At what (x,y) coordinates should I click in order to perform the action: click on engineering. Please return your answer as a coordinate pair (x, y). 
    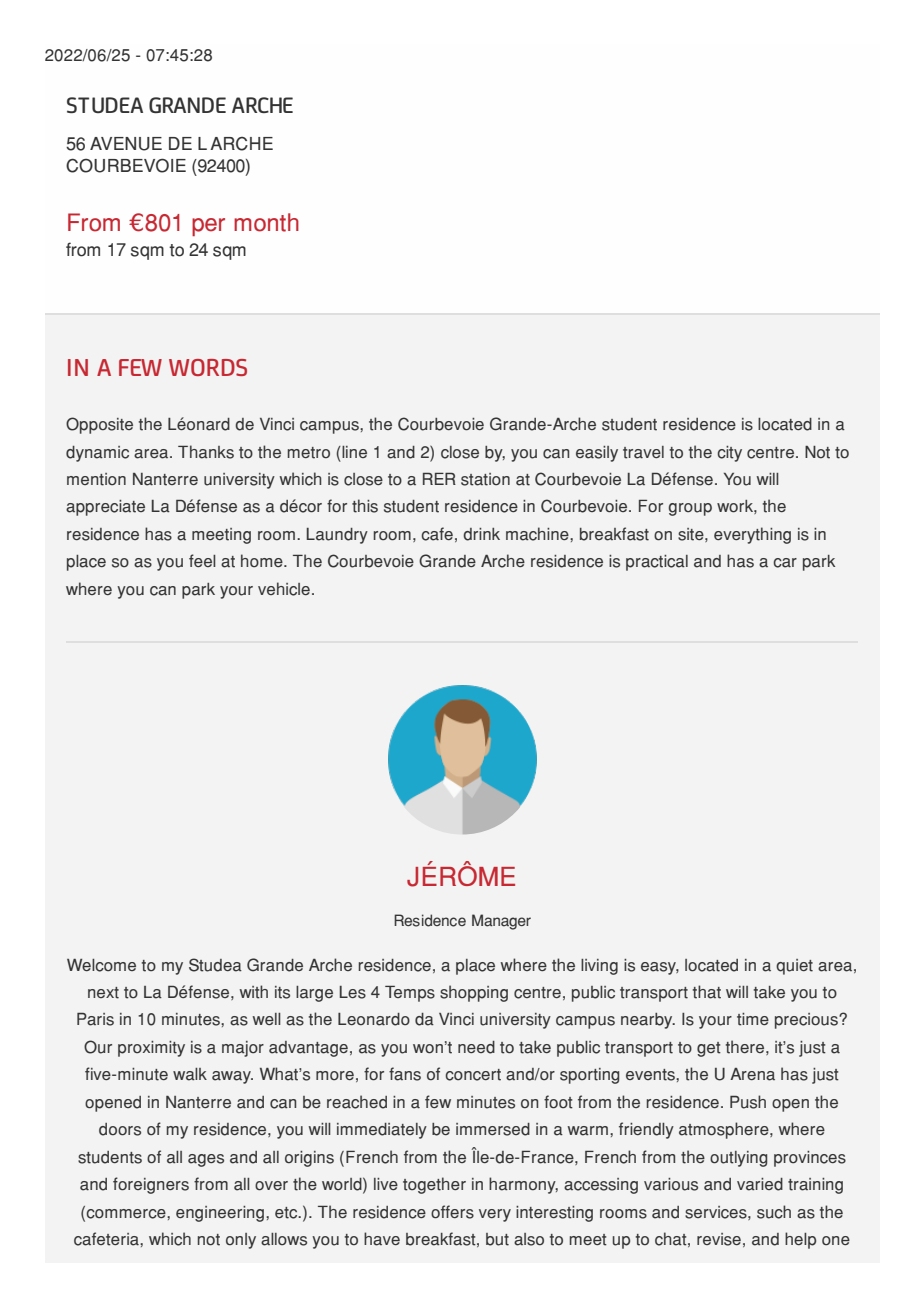
    Looking at the image, I should click on (220, 1214).
